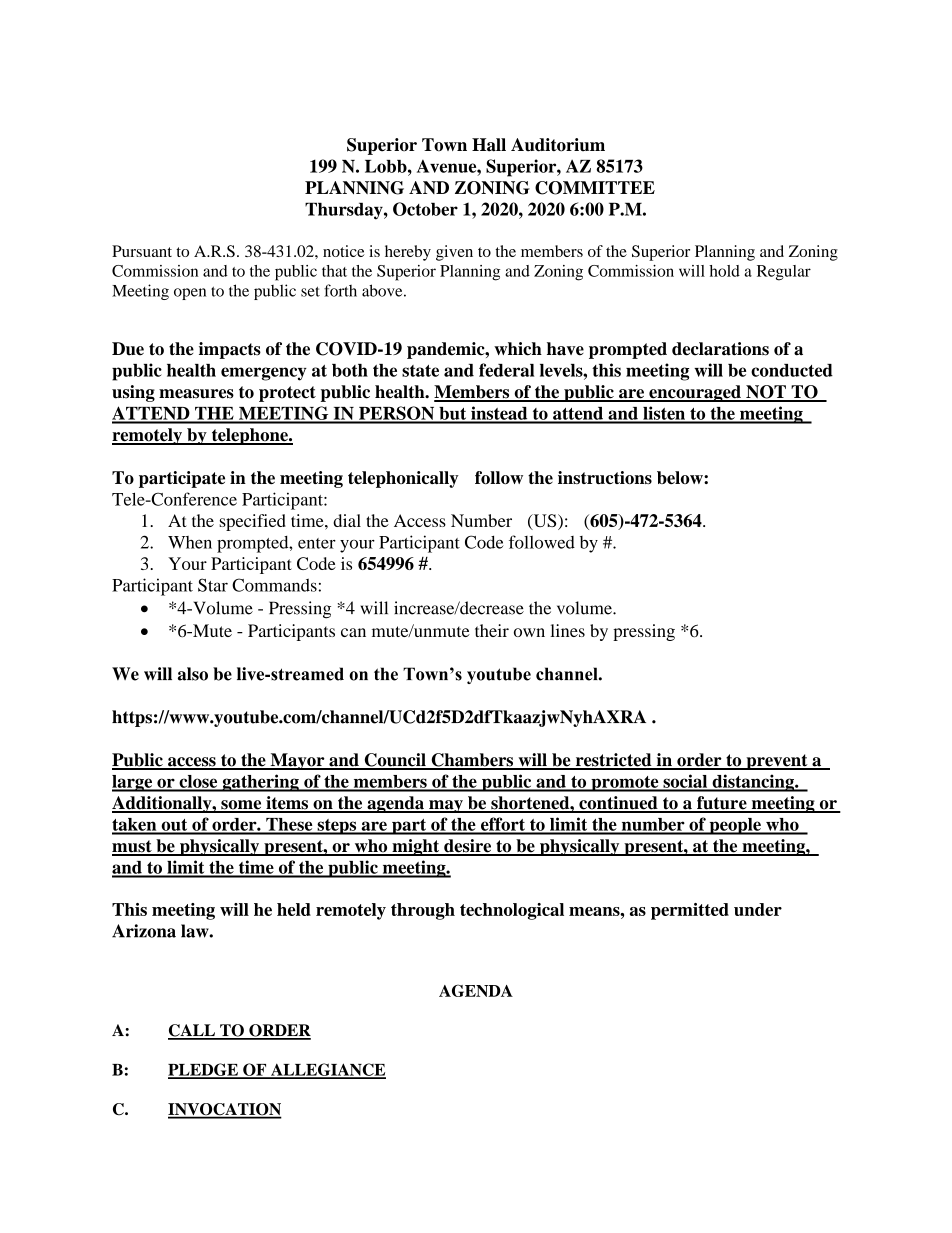 This document has height=1233, width=952. What do you see at coordinates (230, 350) in the document?
I see `impacts` at bounding box center [230, 350].
